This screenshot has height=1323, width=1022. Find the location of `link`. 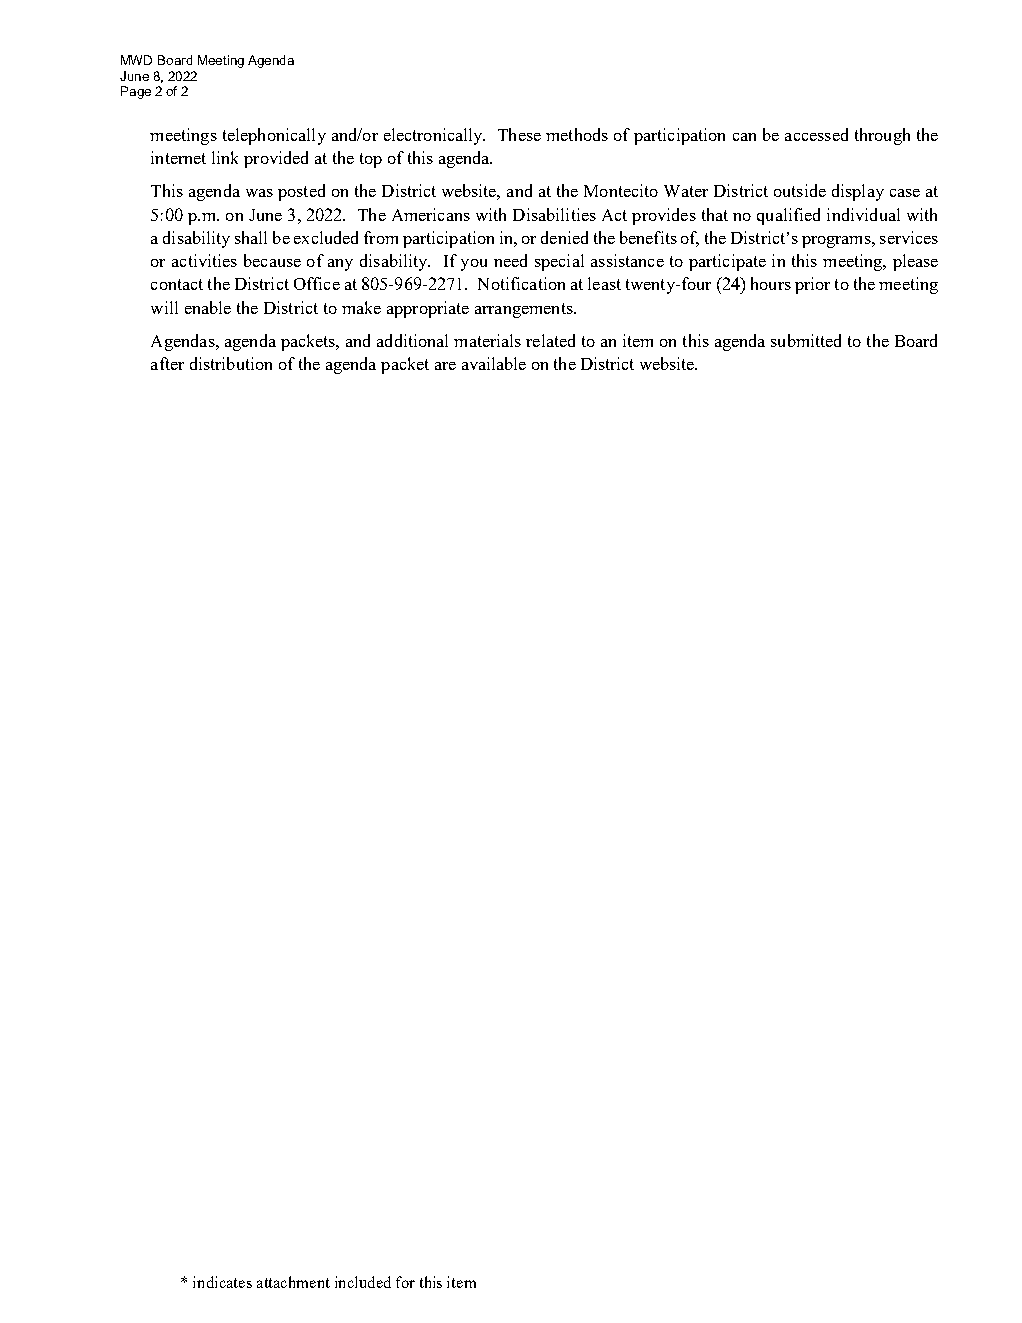

link is located at coordinates (225, 157).
